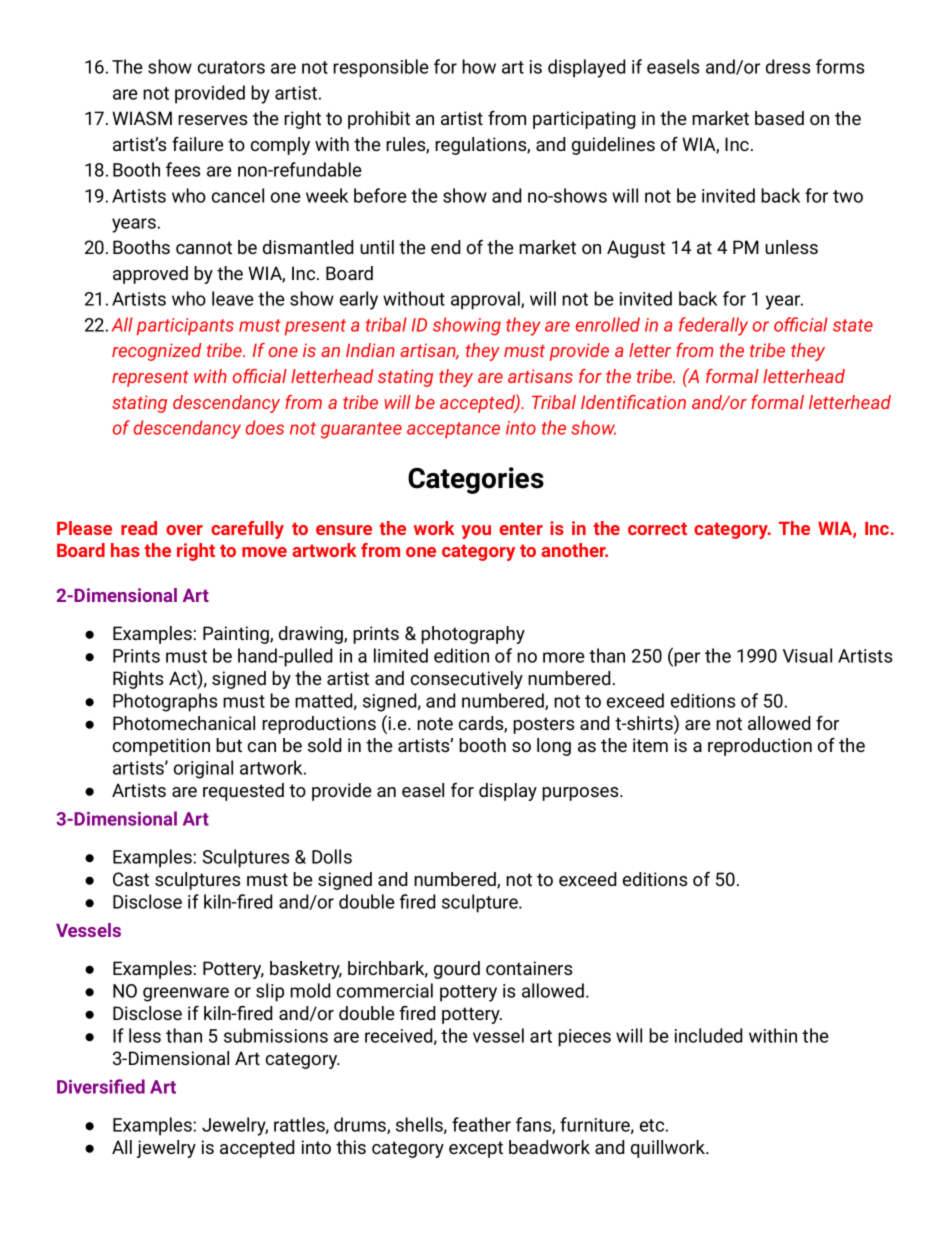  I want to click on gourd, so click(457, 970).
